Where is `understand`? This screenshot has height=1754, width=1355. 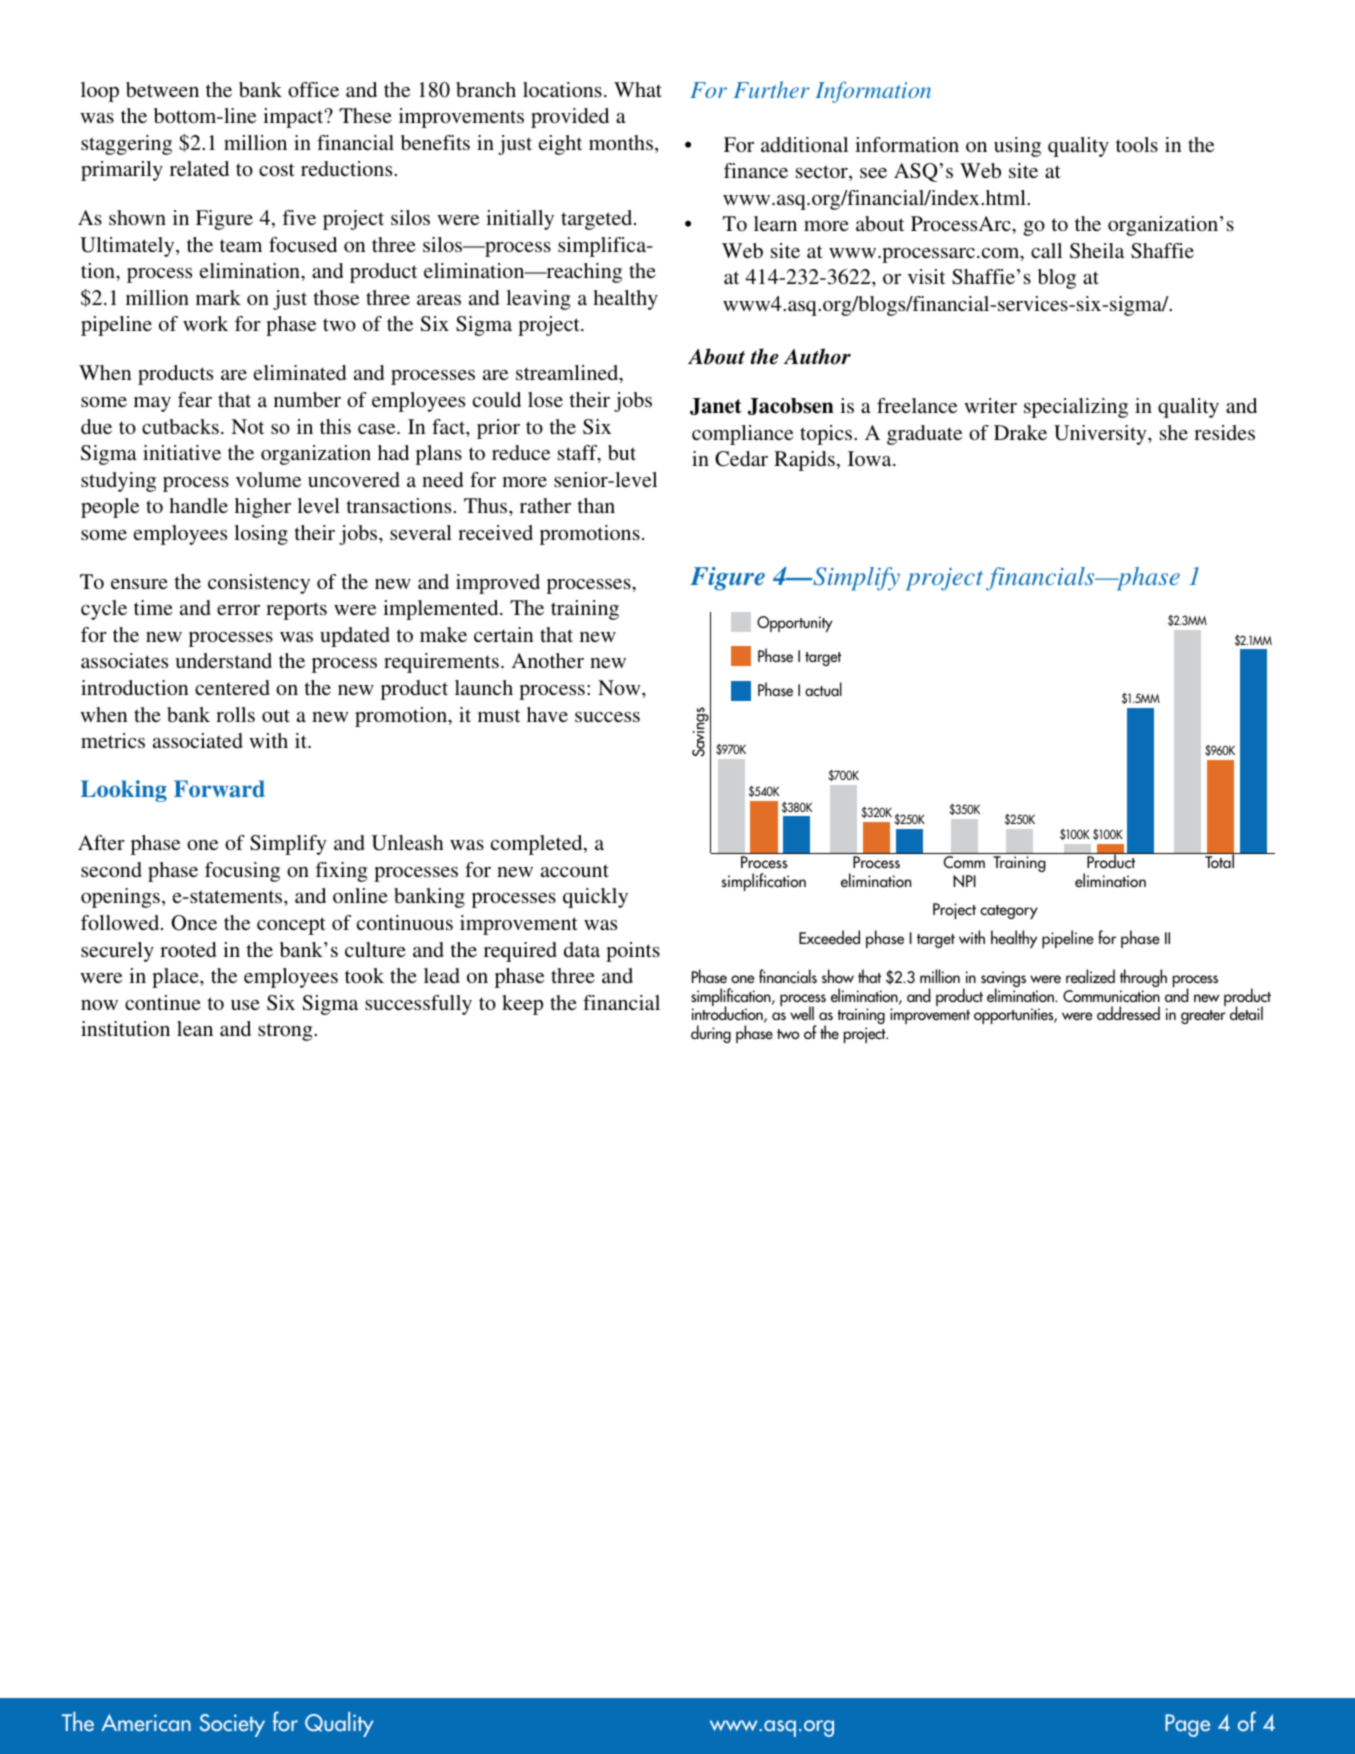 understand is located at coordinates (223, 660).
